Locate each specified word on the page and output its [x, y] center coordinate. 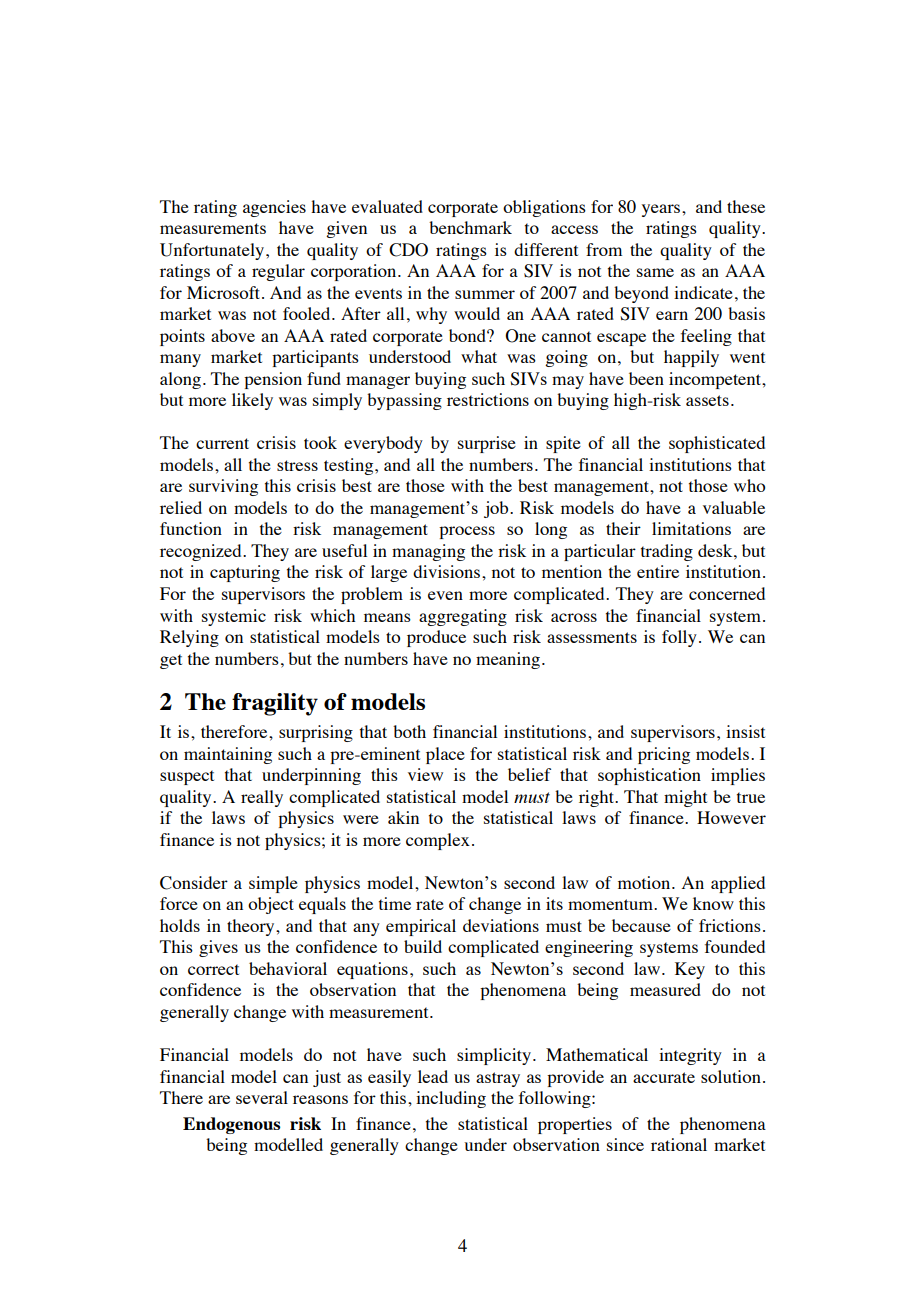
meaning [508, 660]
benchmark [470, 227]
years [662, 210]
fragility [275, 704]
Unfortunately [213, 251]
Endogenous [231, 1125]
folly [679, 638]
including [451, 1099]
